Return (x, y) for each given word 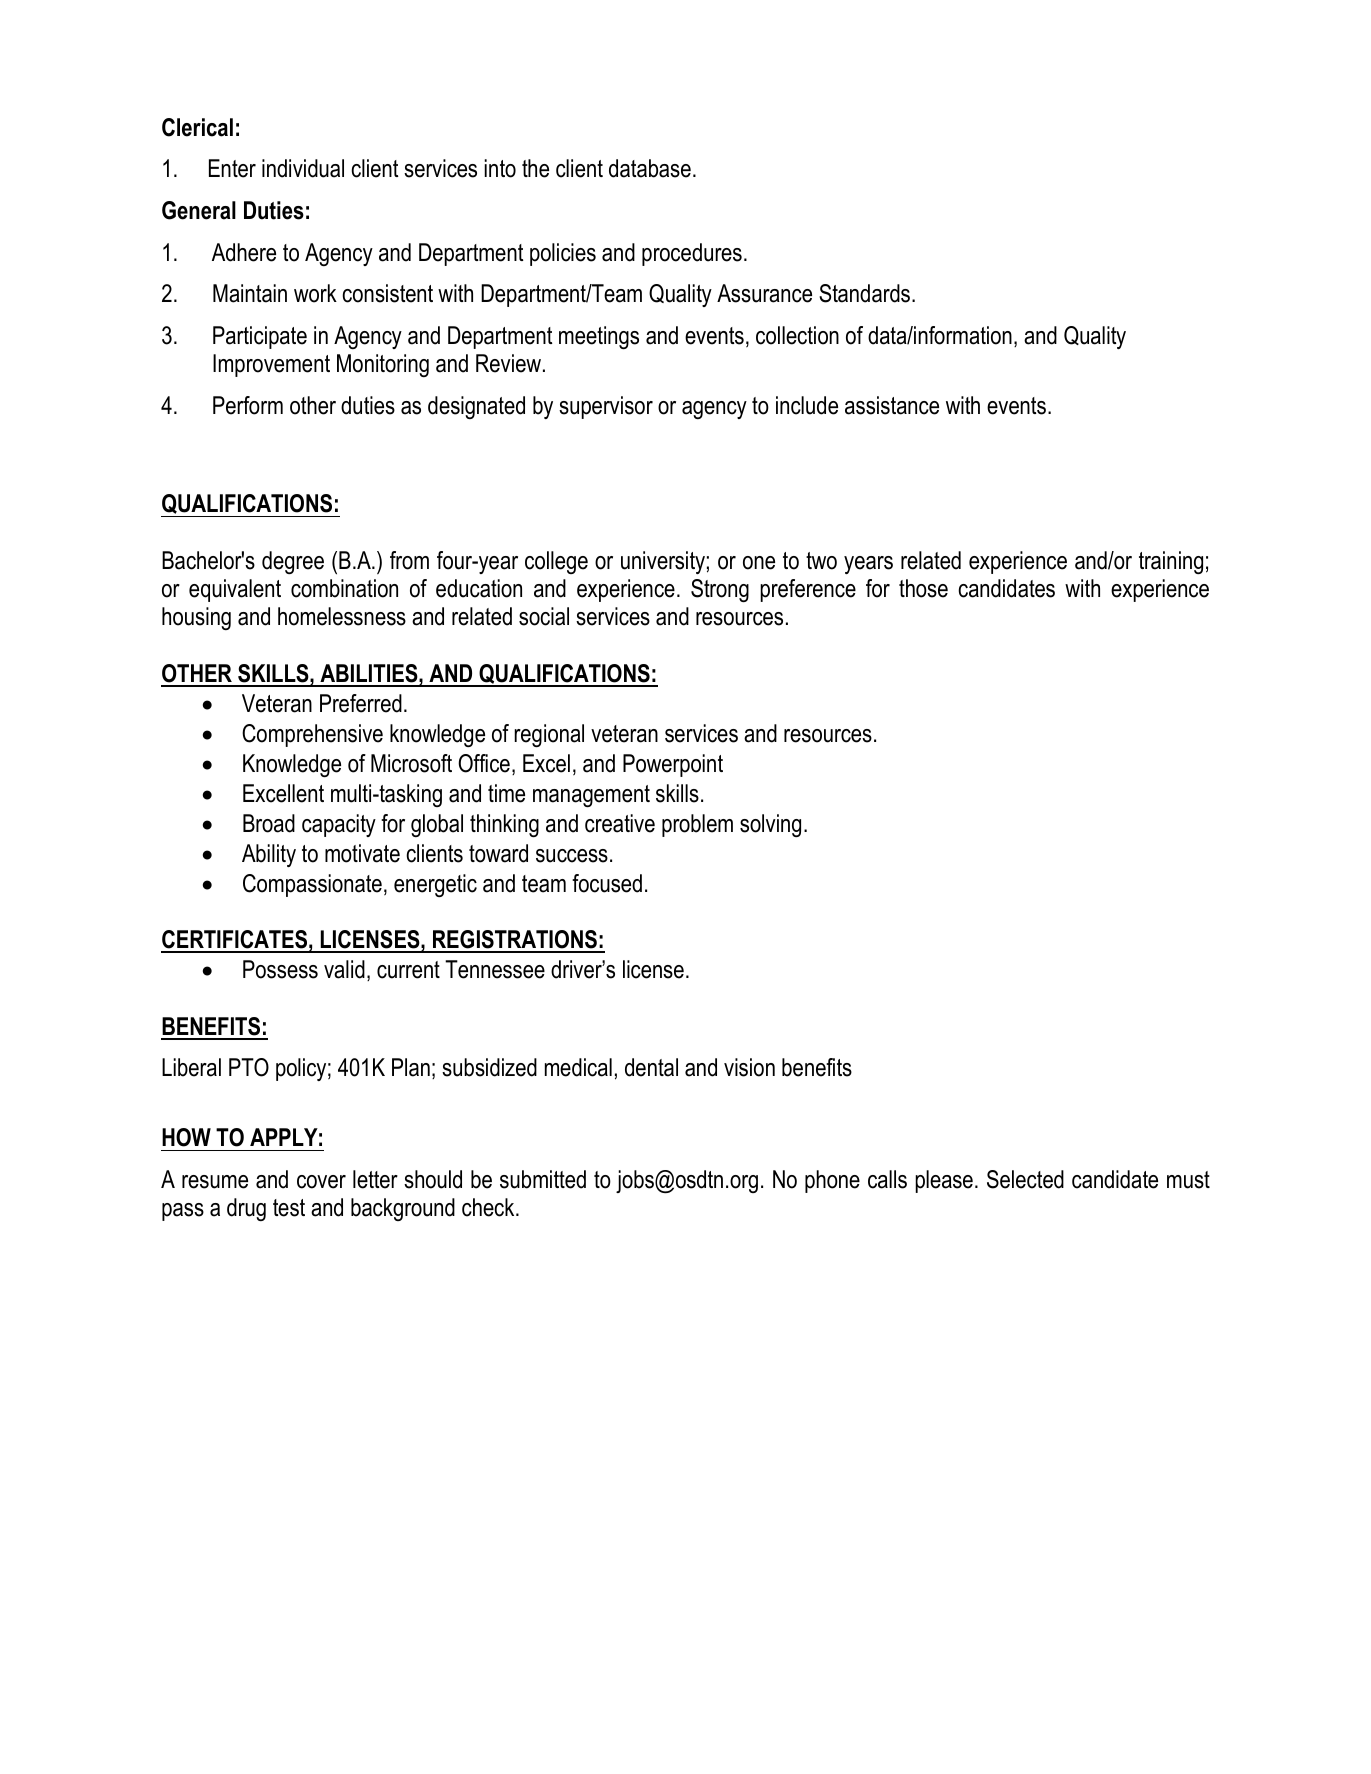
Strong (720, 590)
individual (303, 168)
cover (321, 1182)
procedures (692, 254)
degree (293, 562)
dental (651, 1067)
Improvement (271, 365)
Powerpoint (673, 765)
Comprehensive (312, 735)
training (1171, 562)
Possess (280, 969)
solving (770, 825)
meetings (599, 337)
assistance (892, 405)
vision (749, 1067)
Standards (864, 293)
